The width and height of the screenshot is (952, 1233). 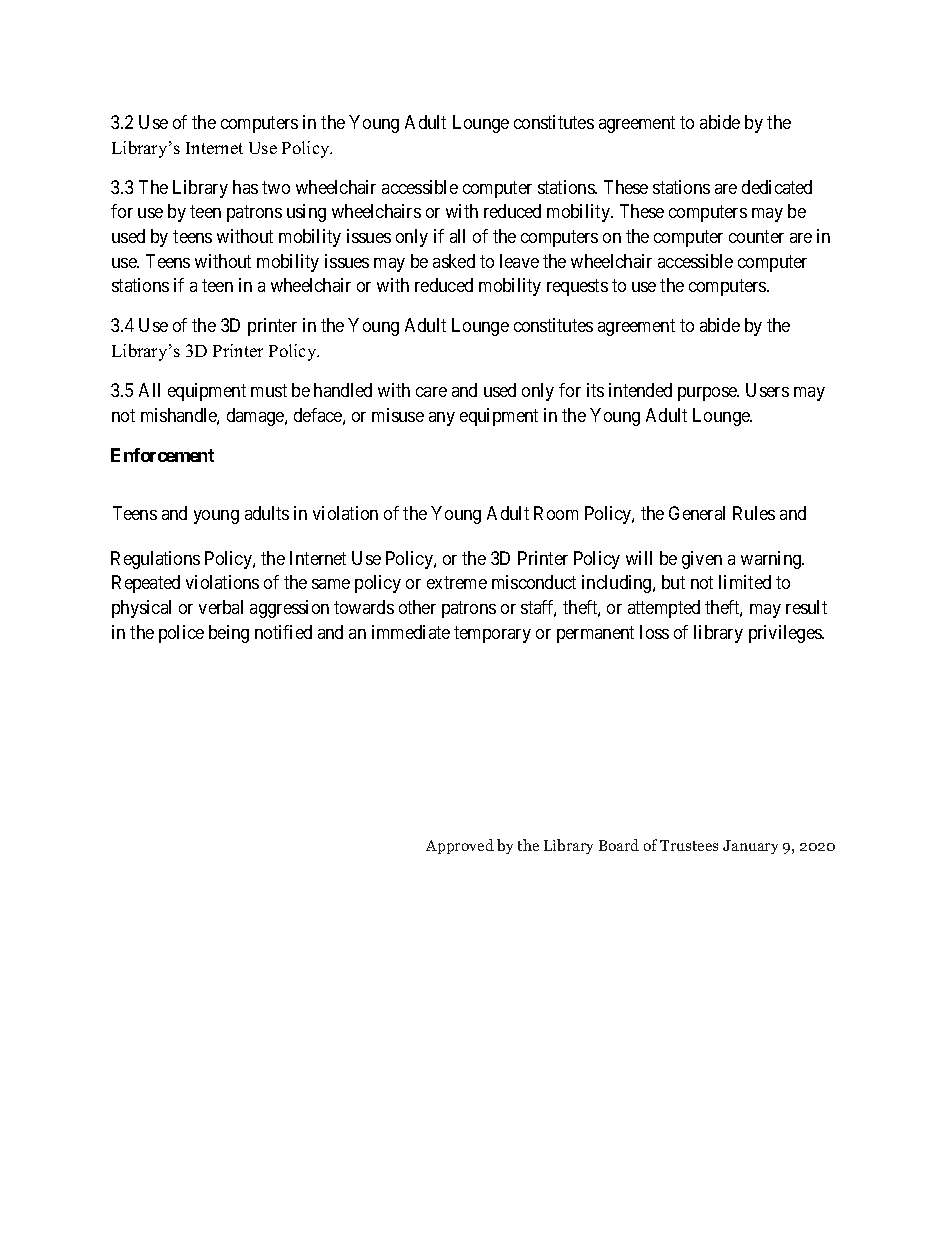 I want to click on dedicated, so click(x=777, y=187).
